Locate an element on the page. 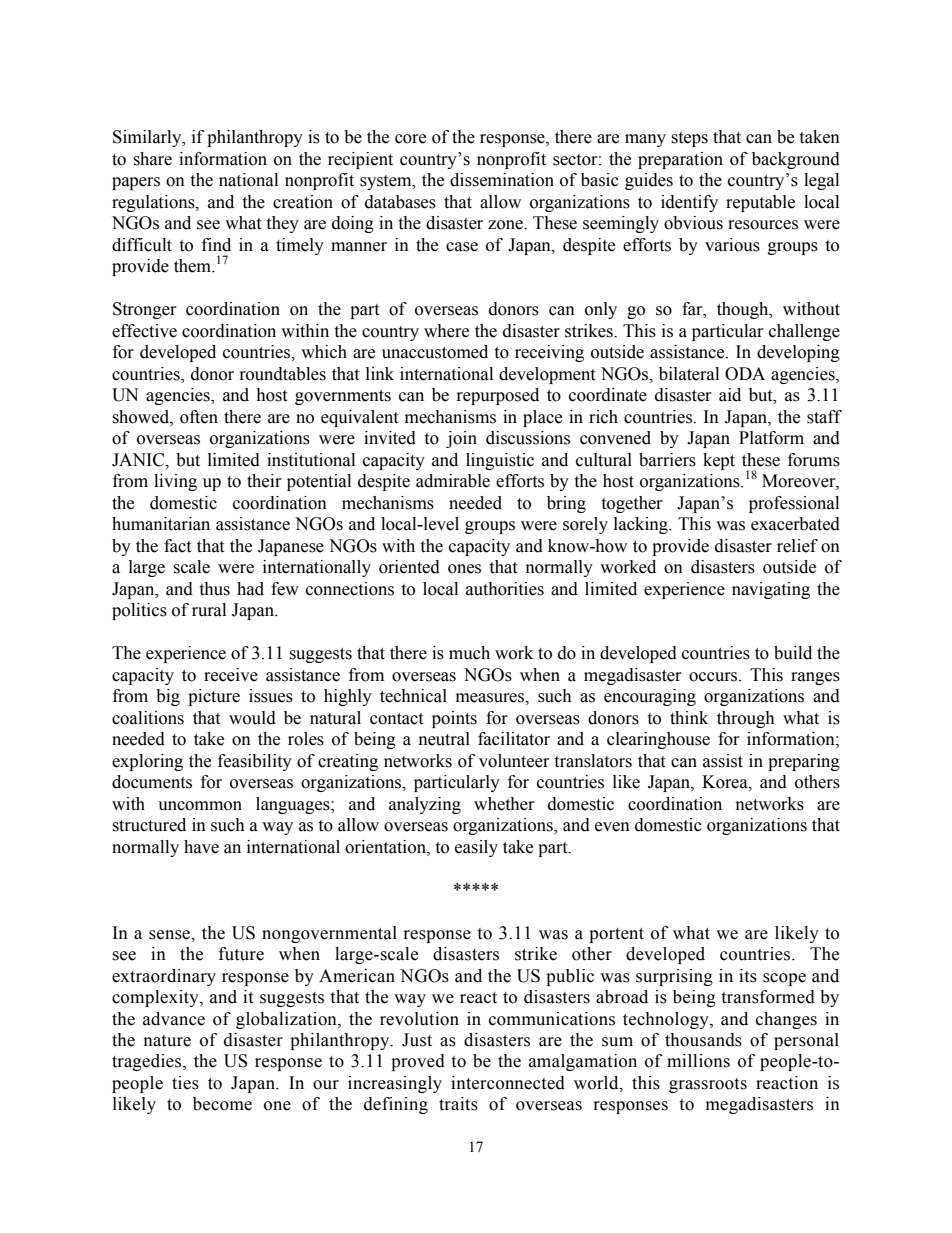  interconnected is located at coordinates (508, 1083).
